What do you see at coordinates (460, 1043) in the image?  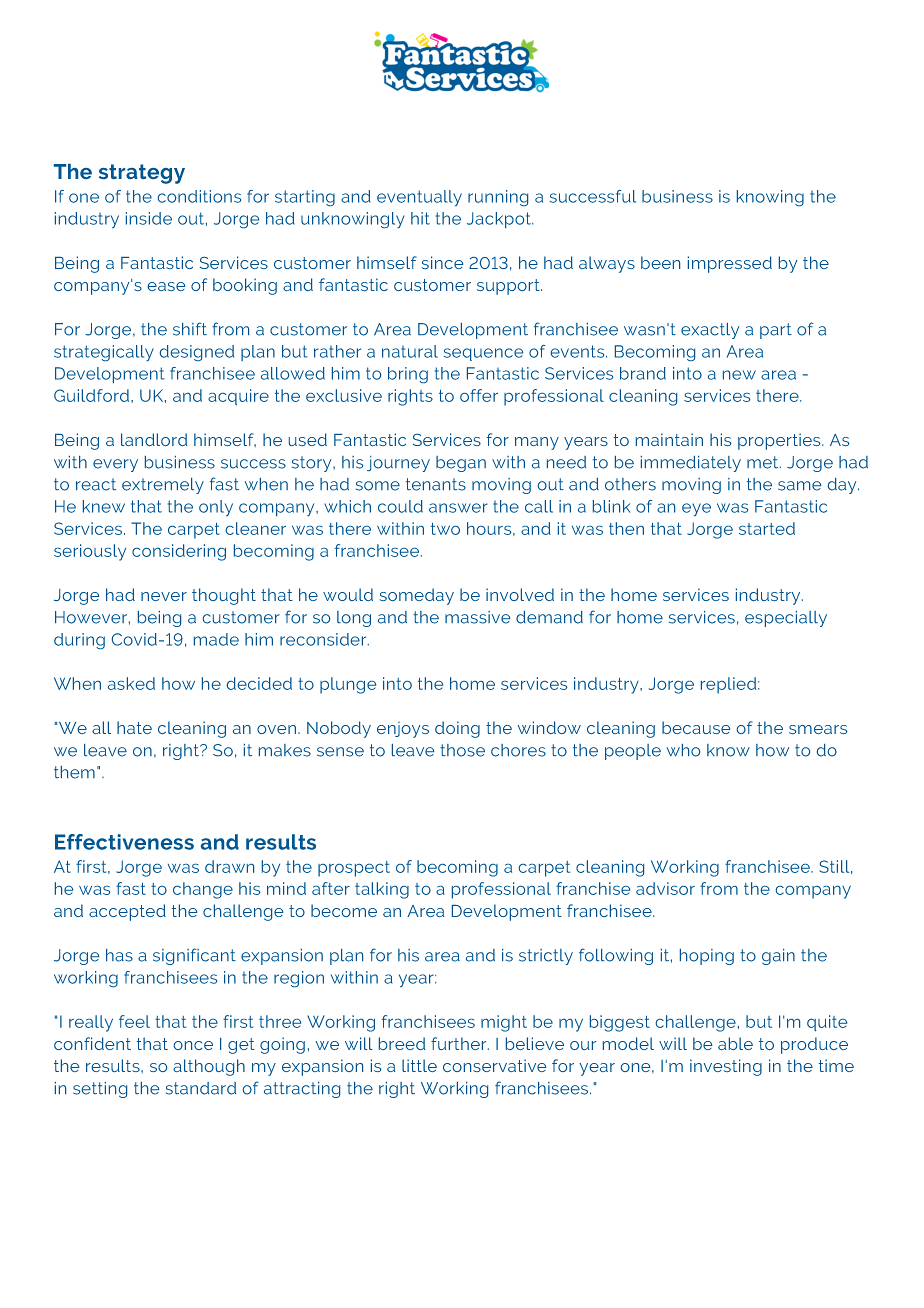 I see `further` at bounding box center [460, 1043].
